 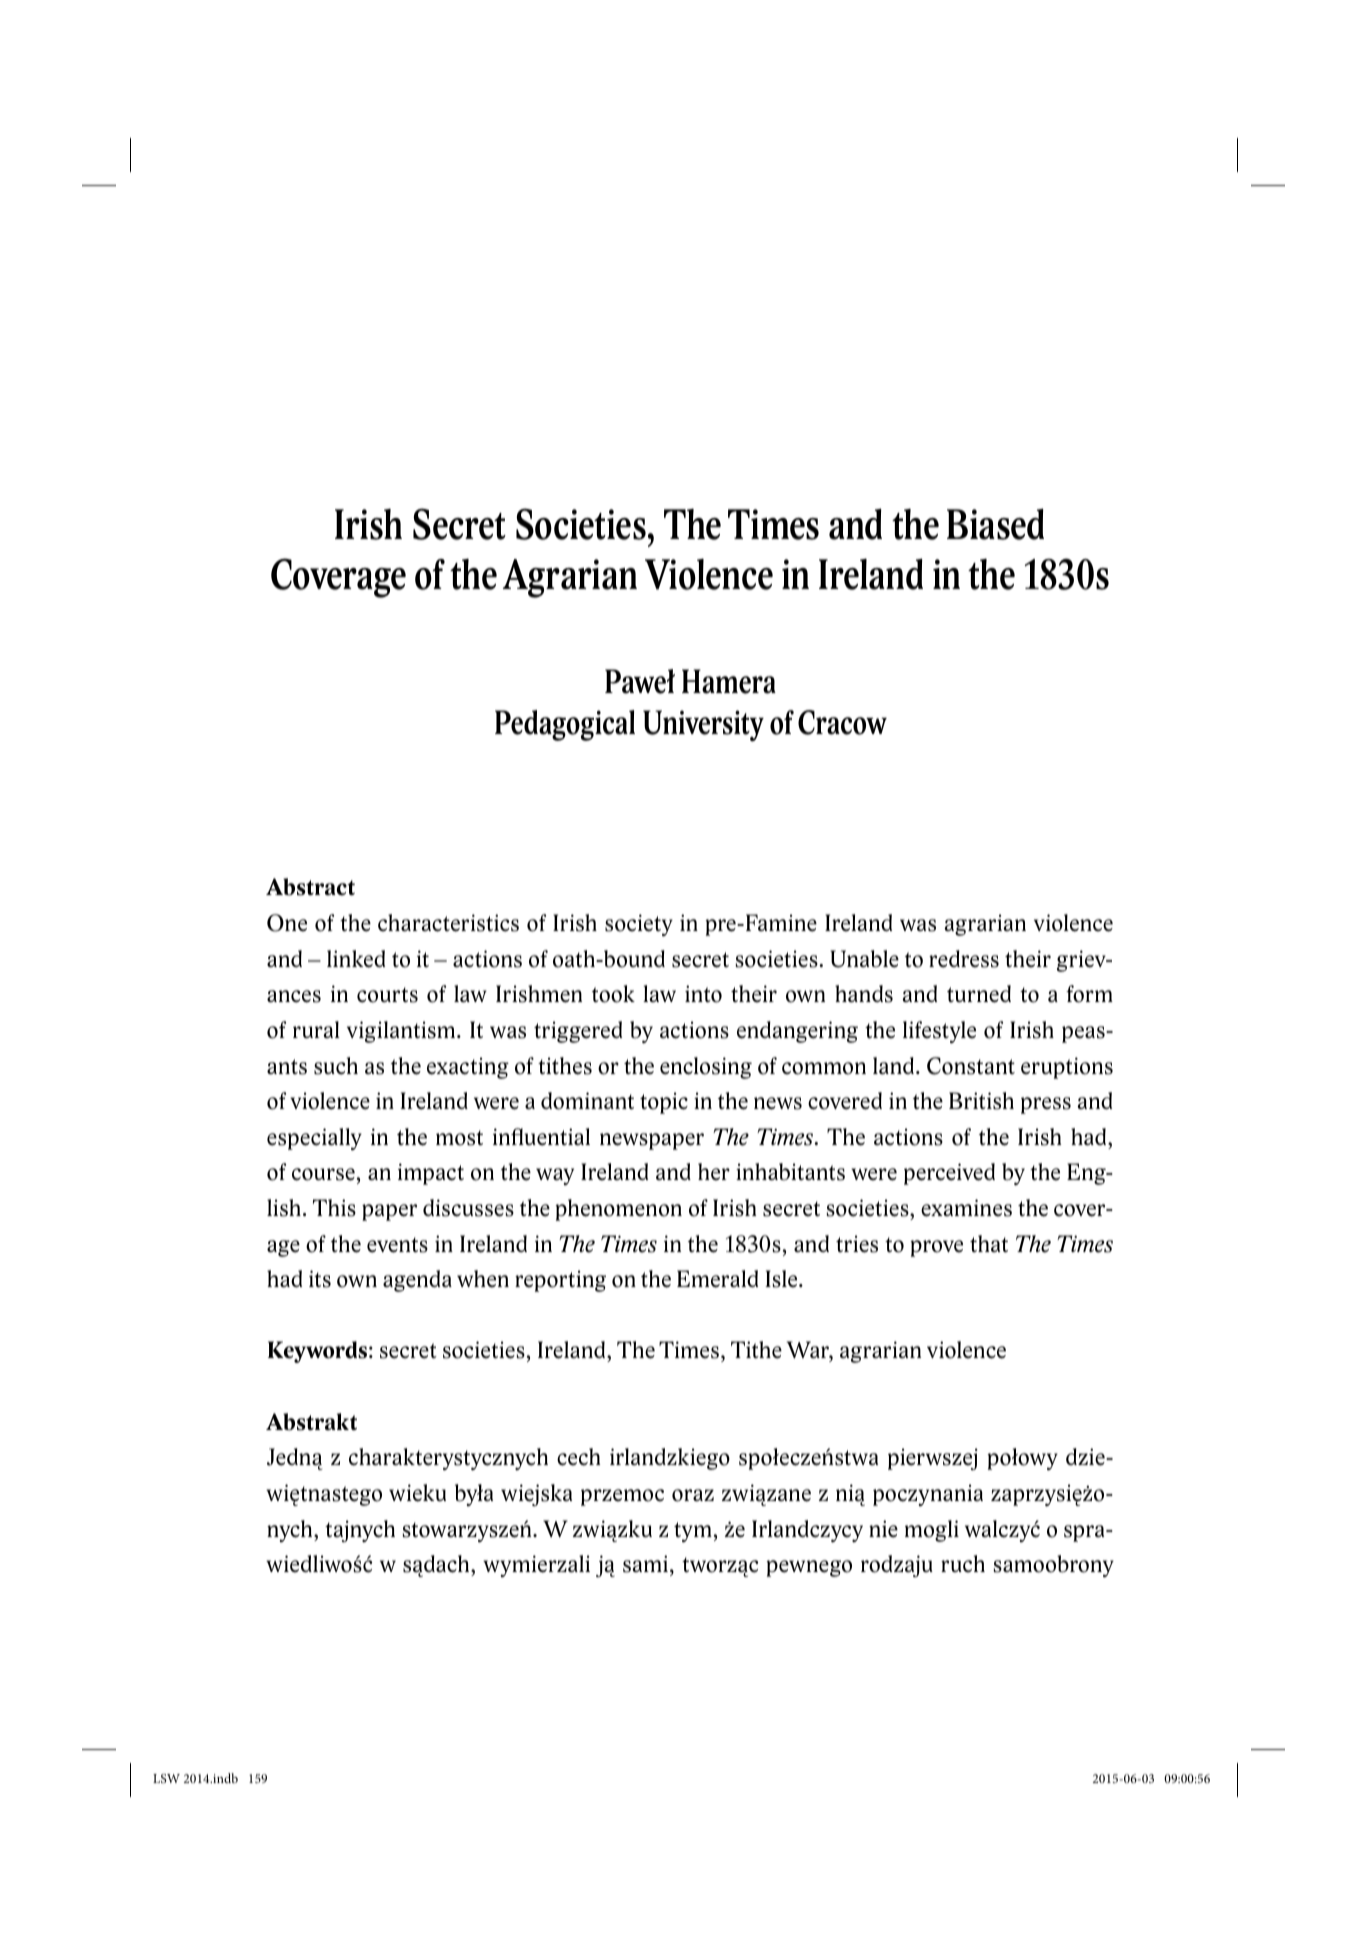 What do you see at coordinates (706, 1068) in the screenshot?
I see `enclosing` at bounding box center [706, 1068].
